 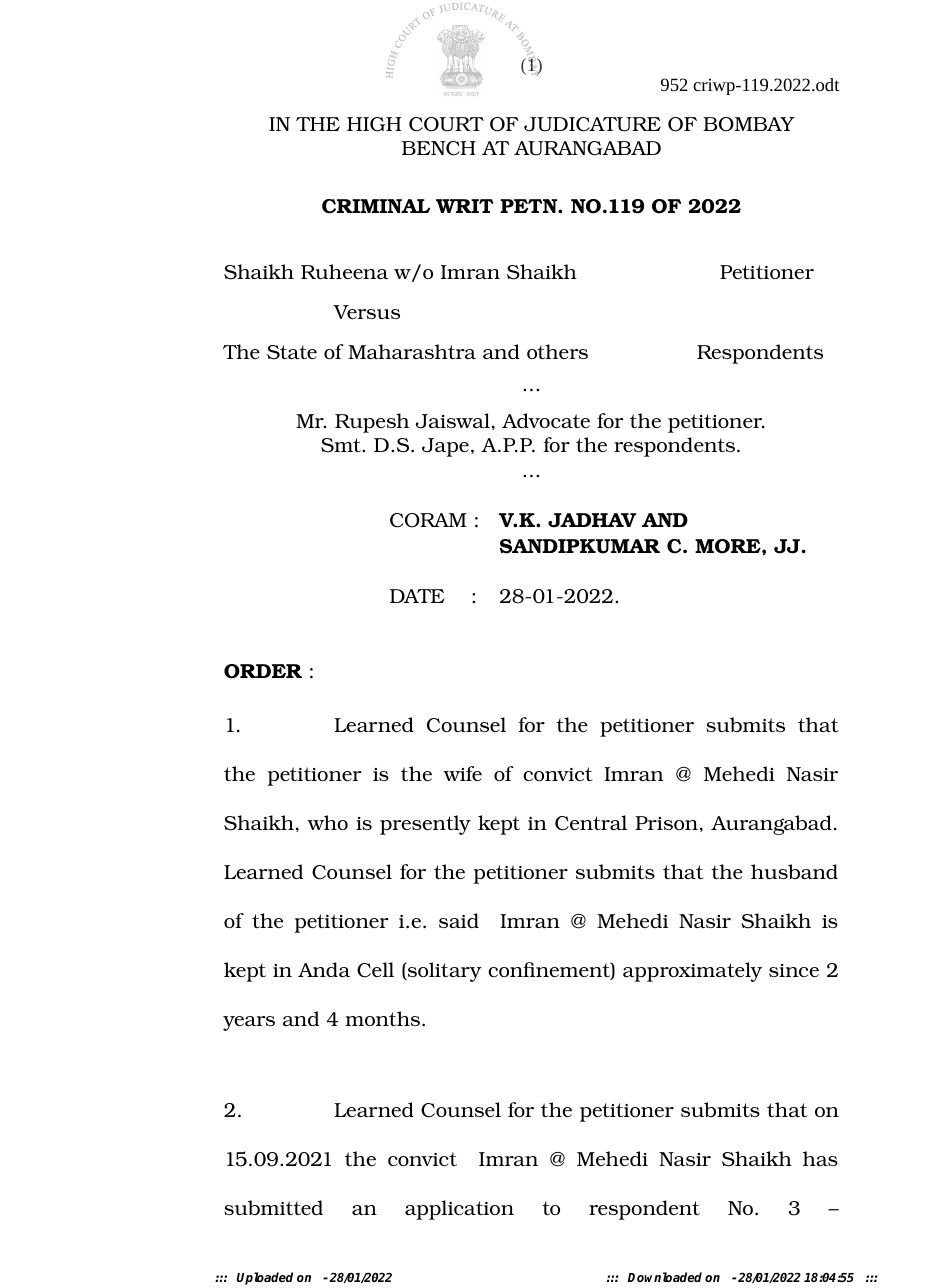 I want to click on BOMBAY, so click(x=749, y=124).
